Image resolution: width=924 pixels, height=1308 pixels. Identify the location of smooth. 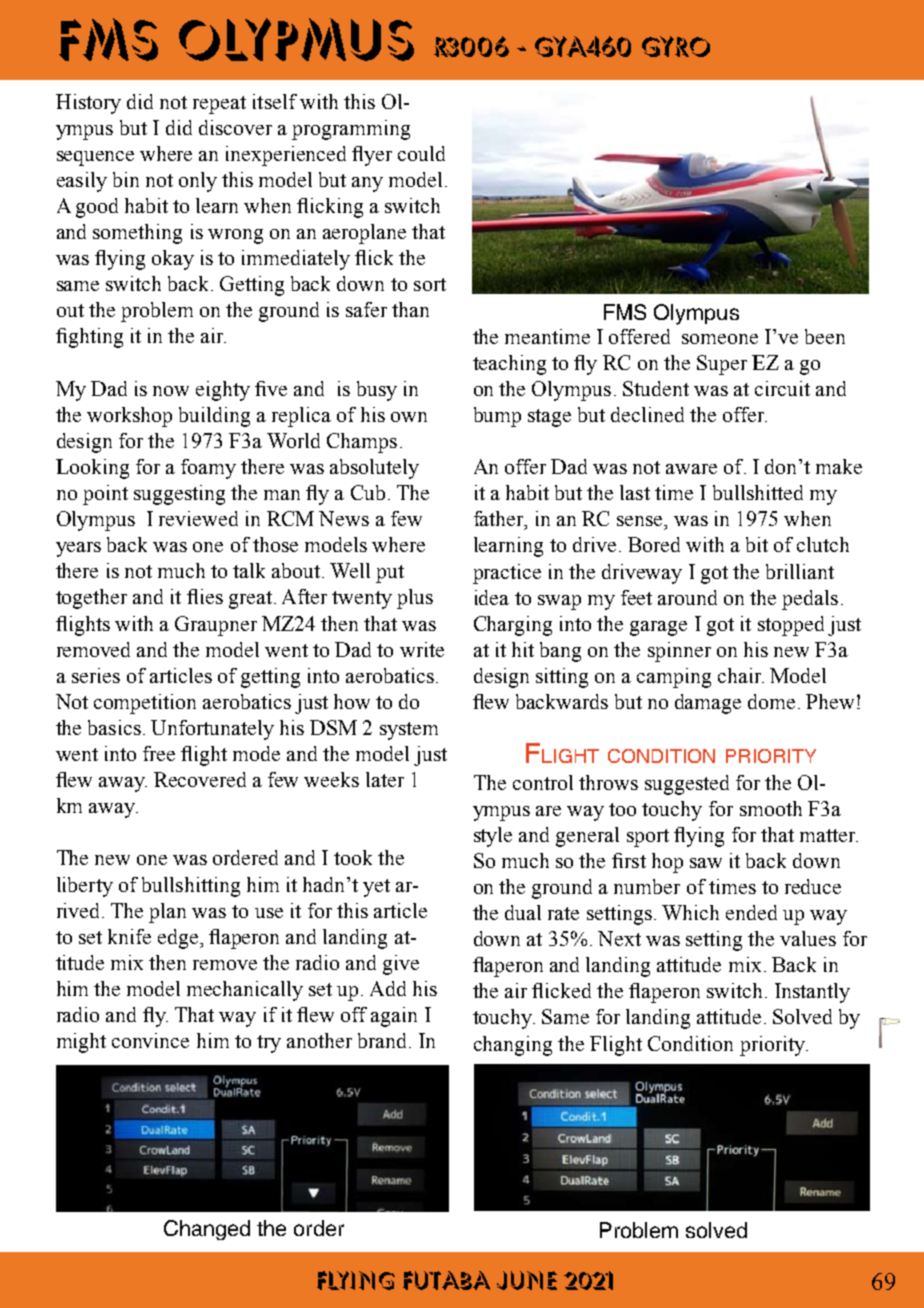
(771, 808).
